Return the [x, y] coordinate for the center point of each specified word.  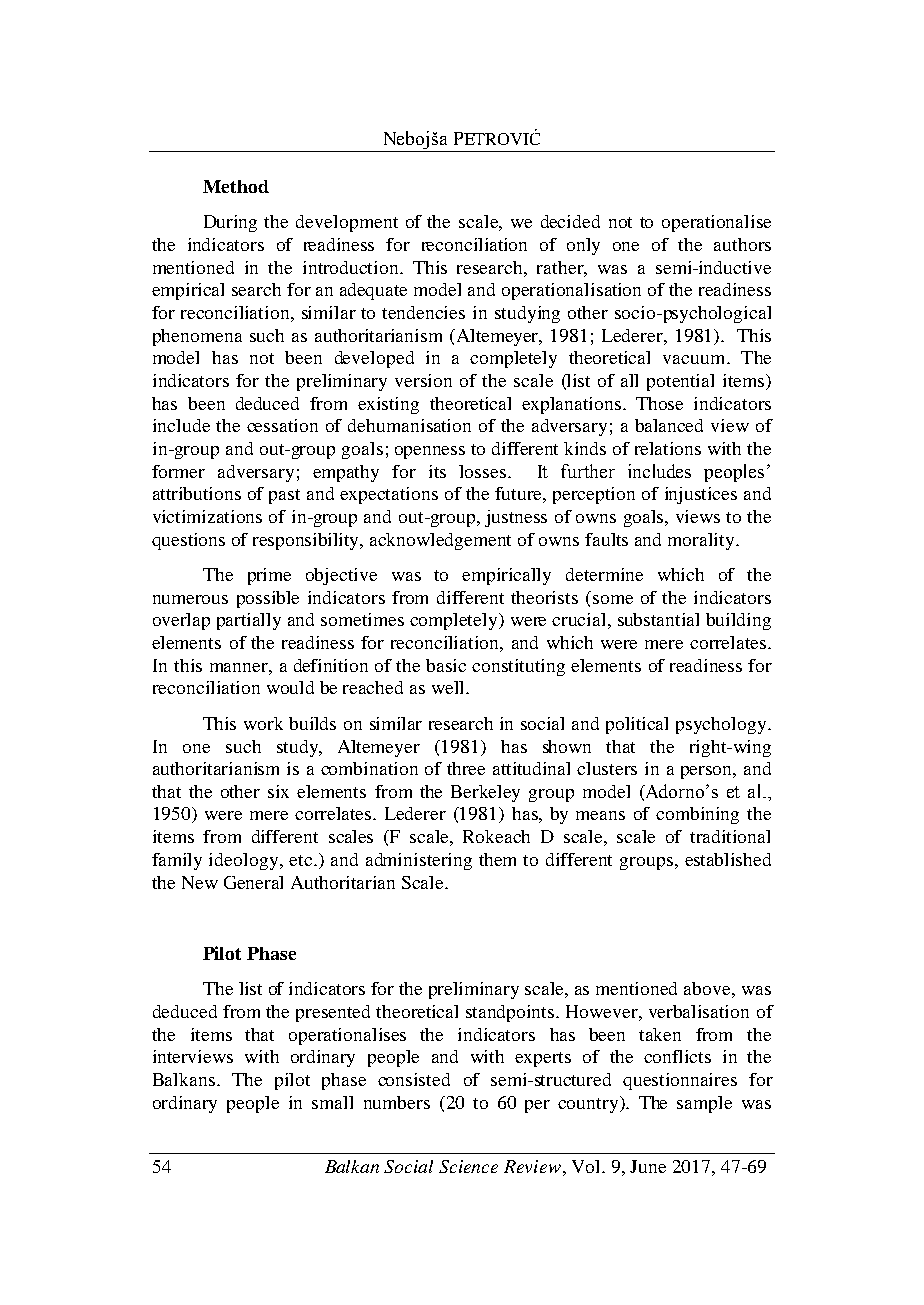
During [230, 223]
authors [742, 244]
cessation [282, 425]
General [253, 882]
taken [660, 1034]
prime [269, 576]
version [423, 380]
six [278, 791]
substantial [658, 619]
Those [659, 403]
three [466, 768]
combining [697, 815]
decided [570, 221]
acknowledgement [440, 541]
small [332, 1102]
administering [419, 861]
